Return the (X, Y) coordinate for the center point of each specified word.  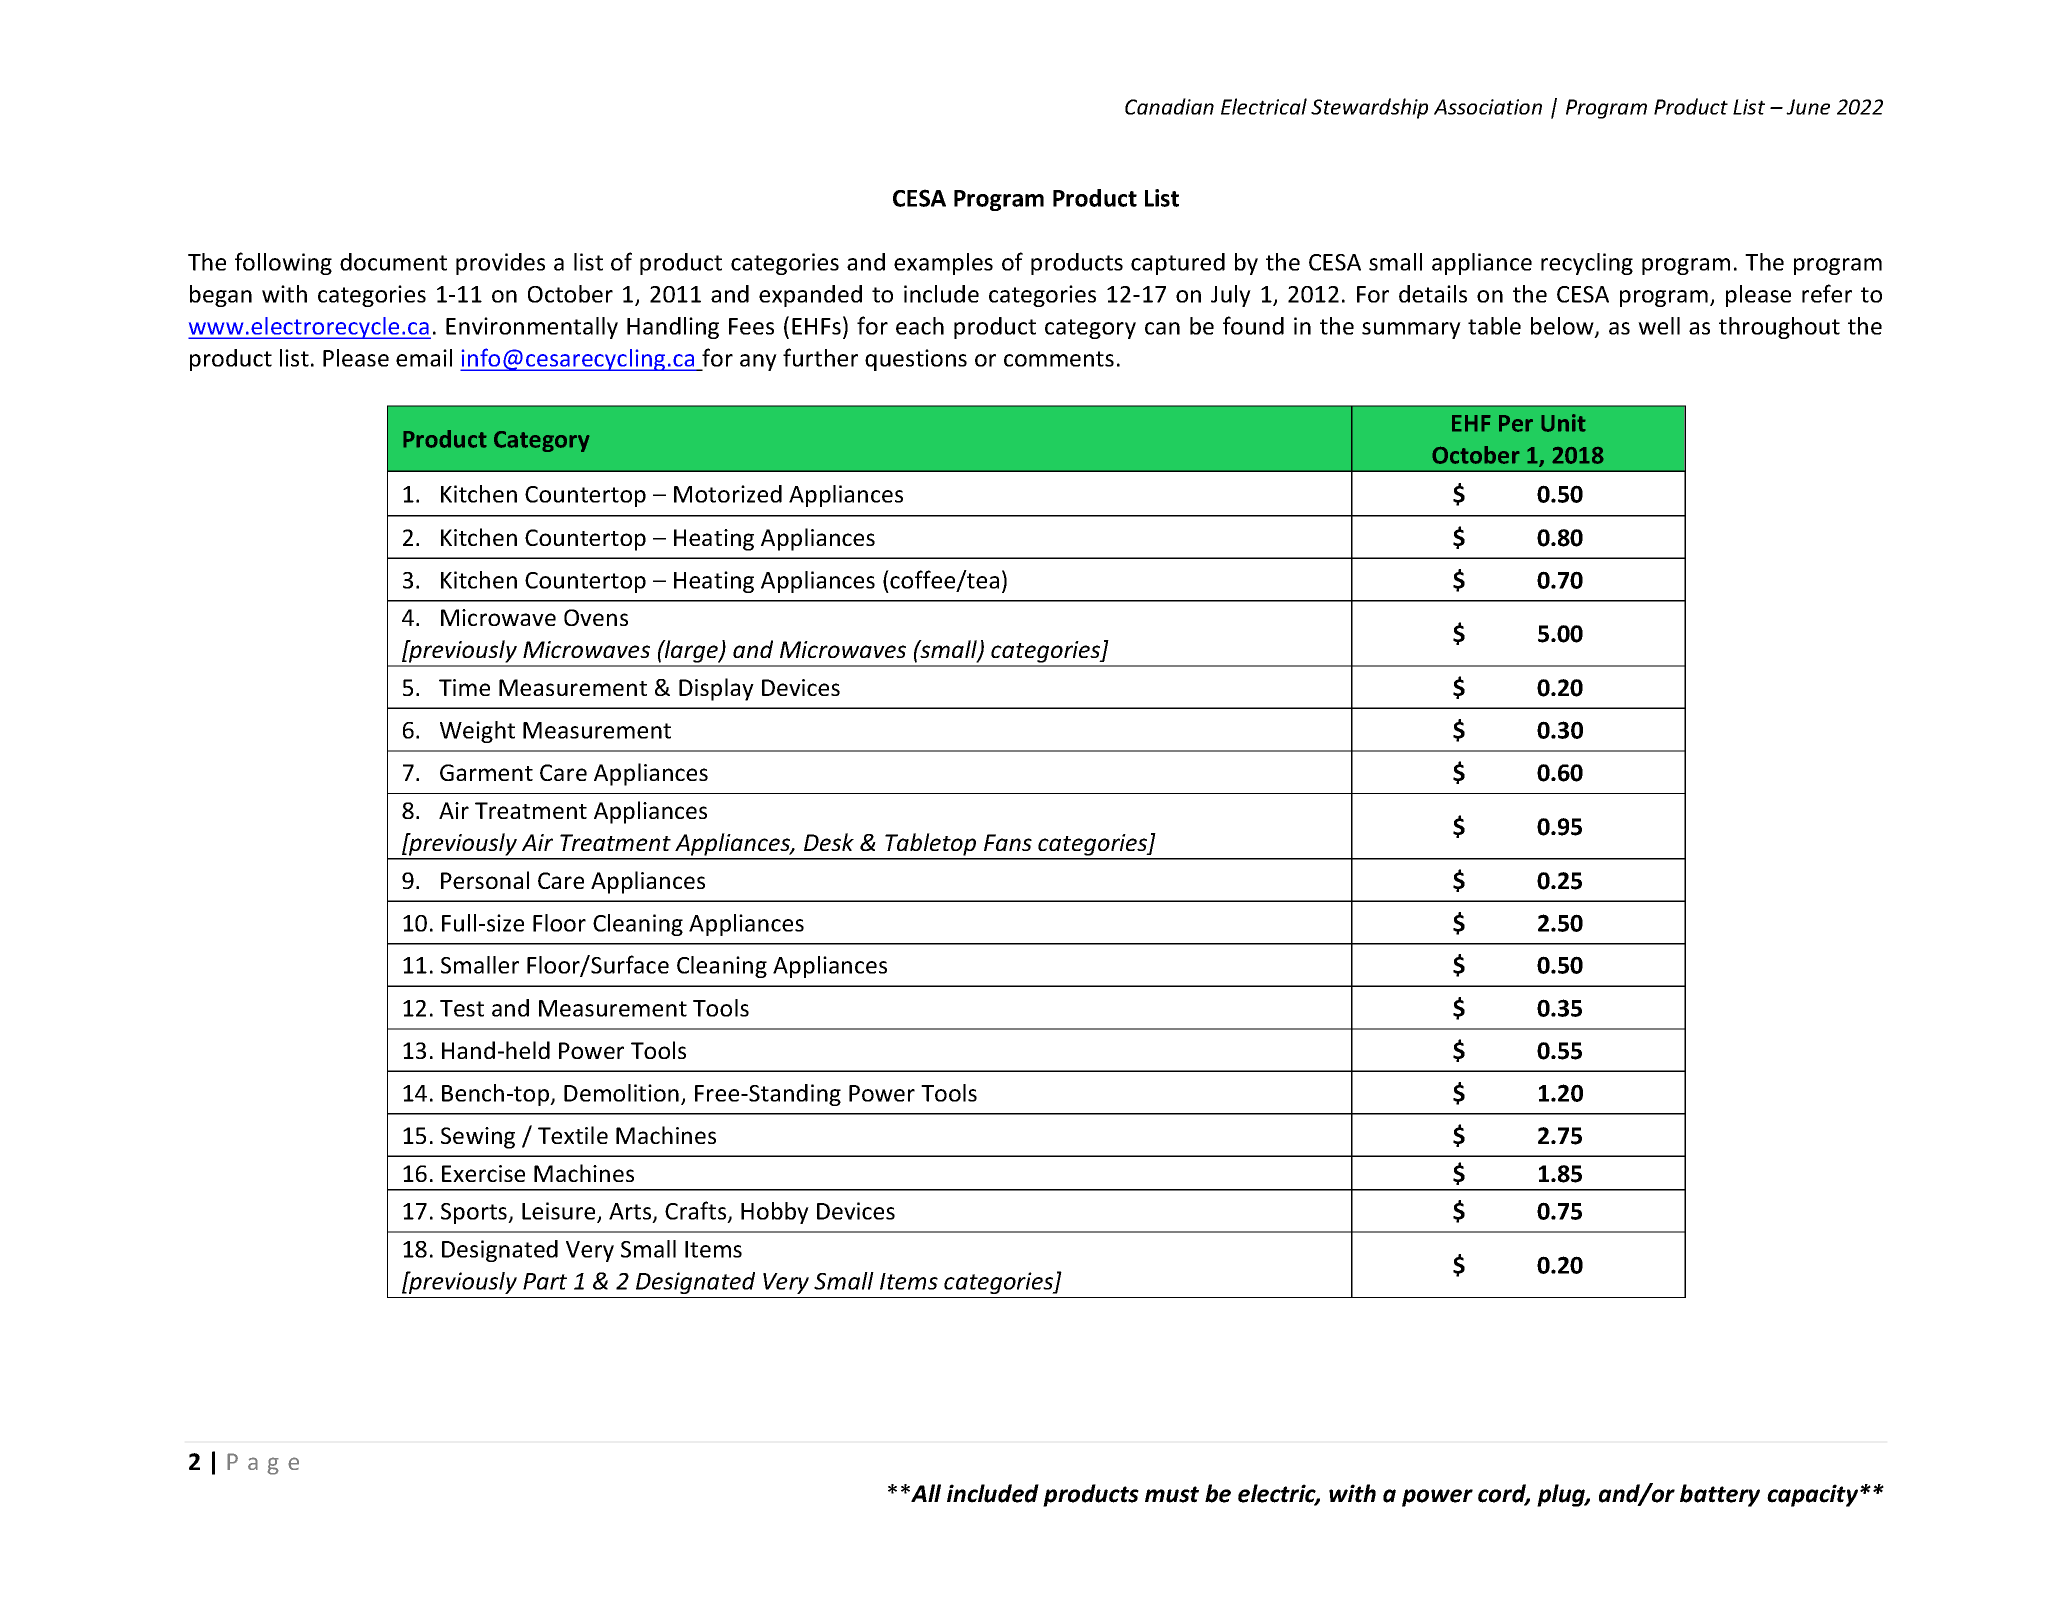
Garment (486, 772)
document (393, 262)
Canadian (1169, 106)
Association (1488, 107)
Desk (829, 842)
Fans (1008, 842)
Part (545, 1281)
